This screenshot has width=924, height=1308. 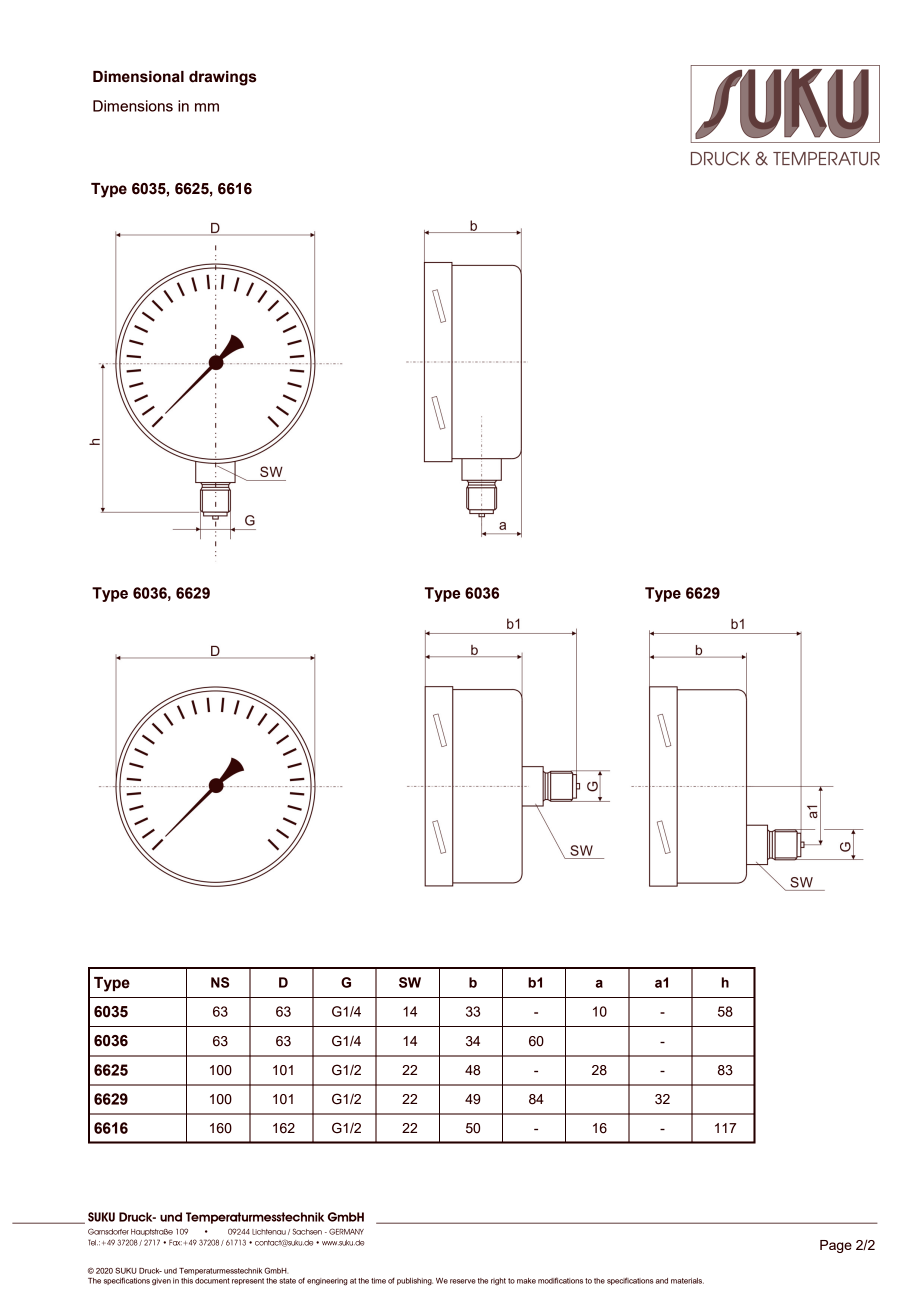 What do you see at coordinates (248, 1281) in the screenshot?
I see `represent` at bounding box center [248, 1281].
